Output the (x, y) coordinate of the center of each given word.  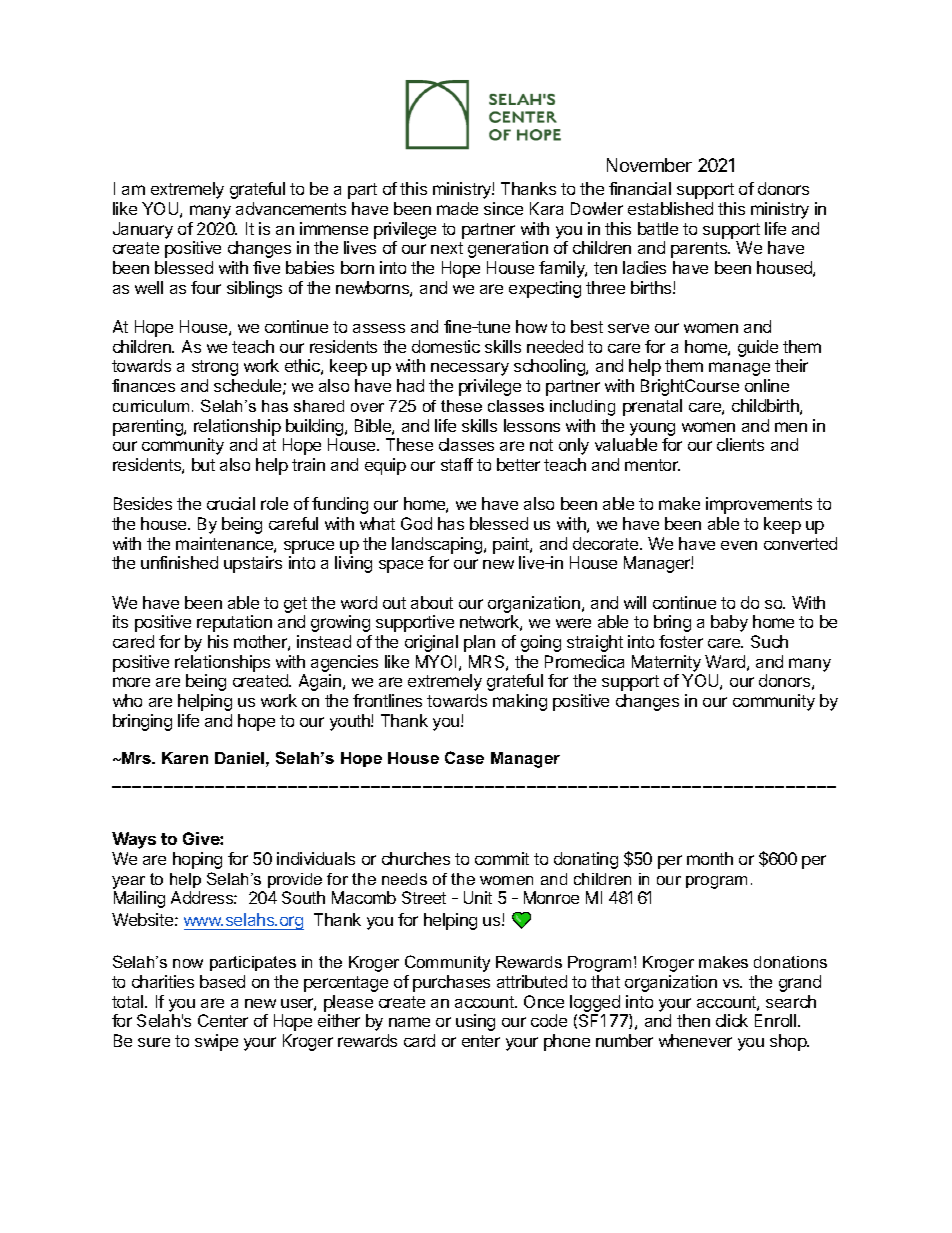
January (143, 230)
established (670, 208)
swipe (216, 1042)
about (432, 602)
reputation (234, 623)
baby (729, 623)
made (457, 208)
